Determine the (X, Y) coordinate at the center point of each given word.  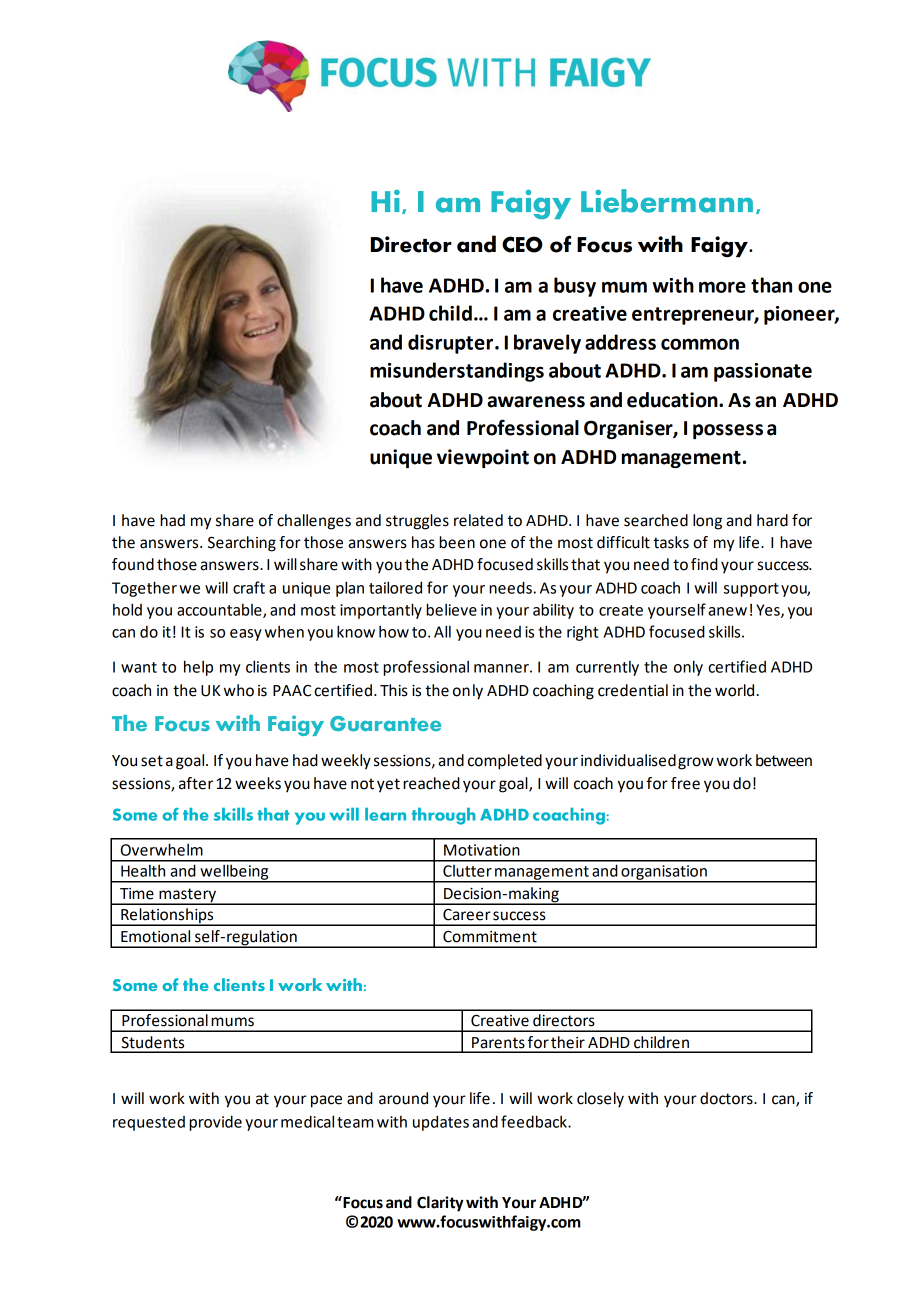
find (704, 564)
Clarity (440, 1204)
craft (249, 587)
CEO (522, 244)
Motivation (482, 850)
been (457, 542)
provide (215, 1123)
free (685, 783)
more (722, 287)
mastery (187, 896)
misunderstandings (457, 372)
